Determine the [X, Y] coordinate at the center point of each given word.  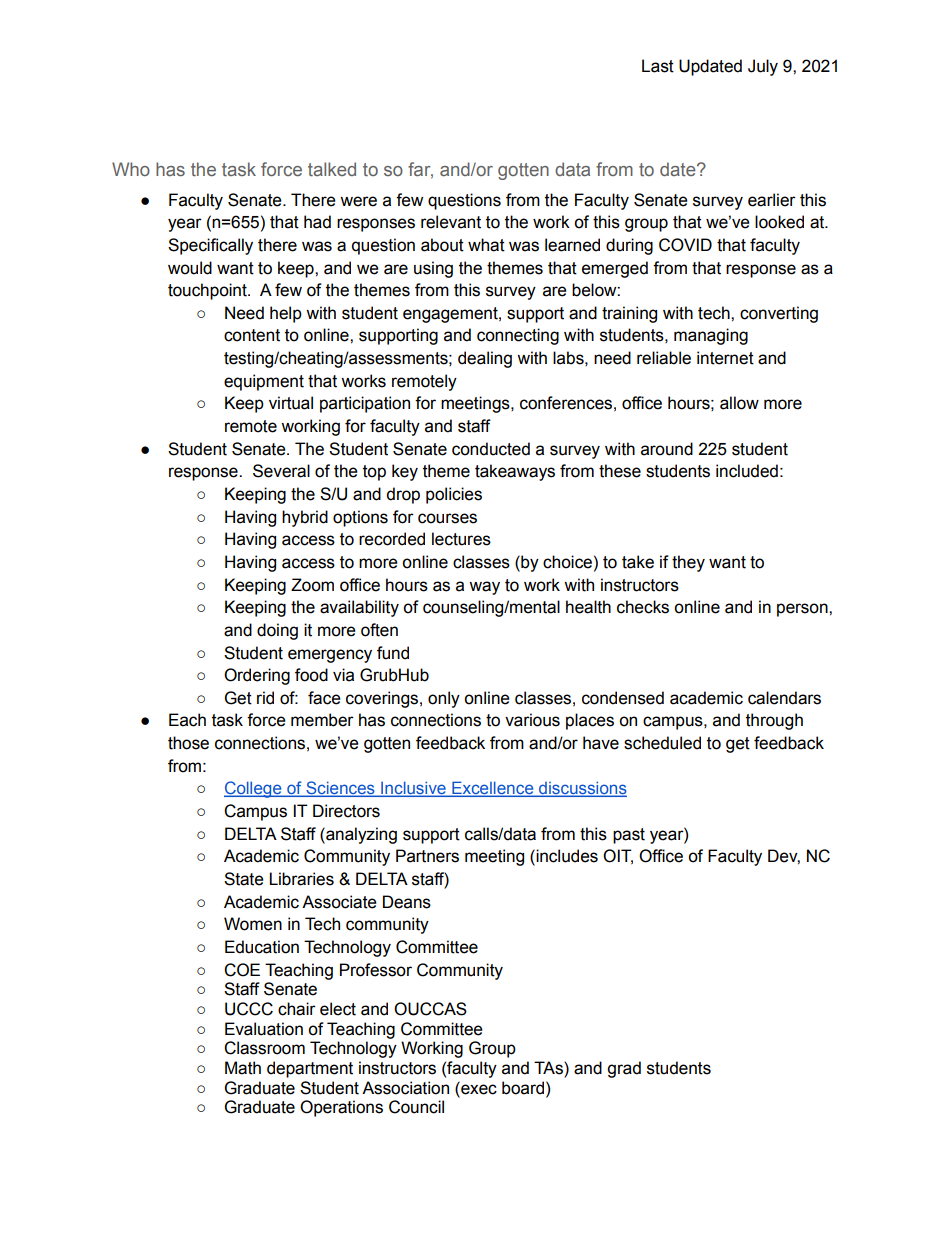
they [688, 563]
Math [243, 1068]
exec [478, 1088]
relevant [451, 222]
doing [277, 631]
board [524, 1088]
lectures [461, 539]
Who [131, 169]
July [763, 67]
